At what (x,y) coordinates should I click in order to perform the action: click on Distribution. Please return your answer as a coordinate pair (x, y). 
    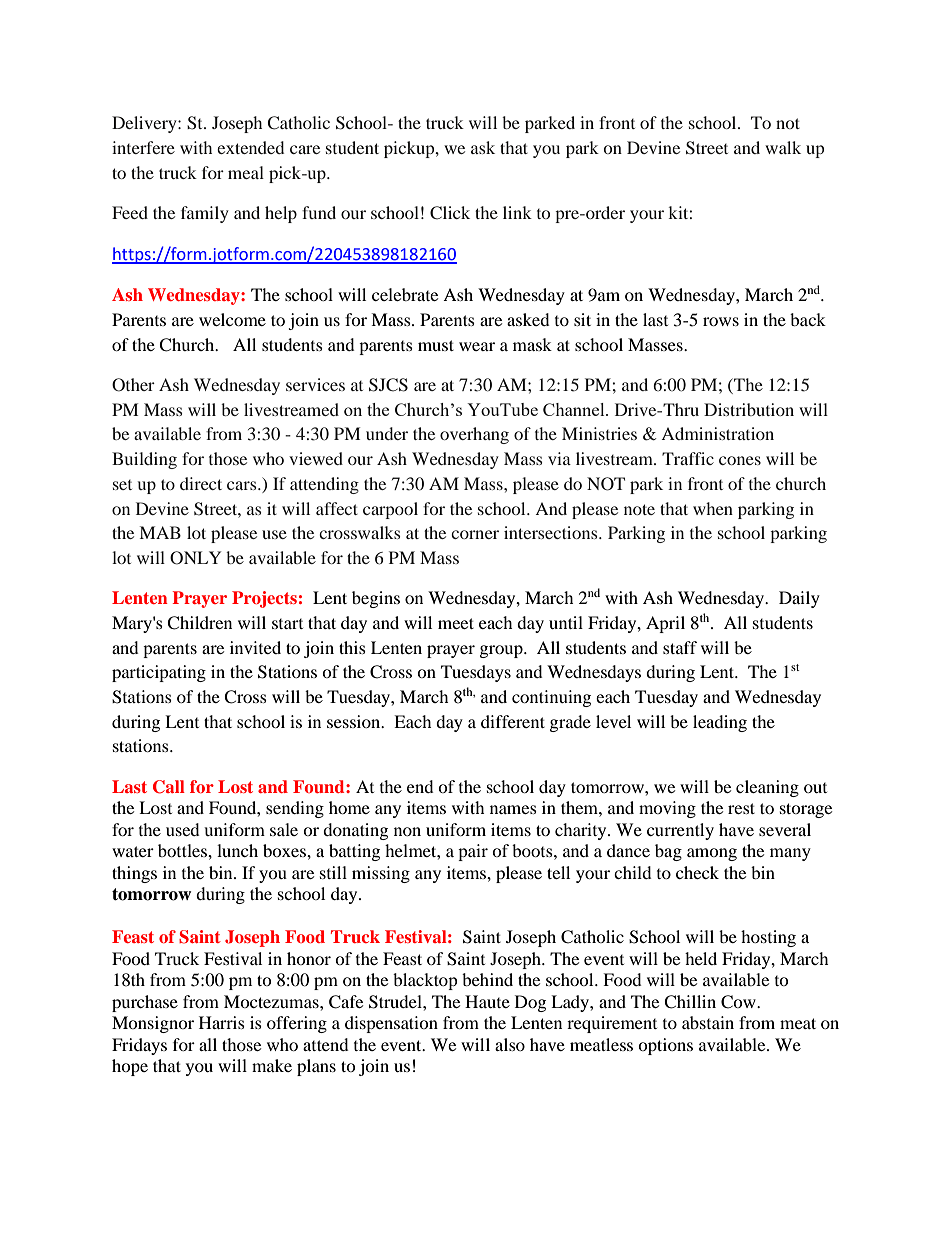
    Looking at the image, I should click on (749, 409).
